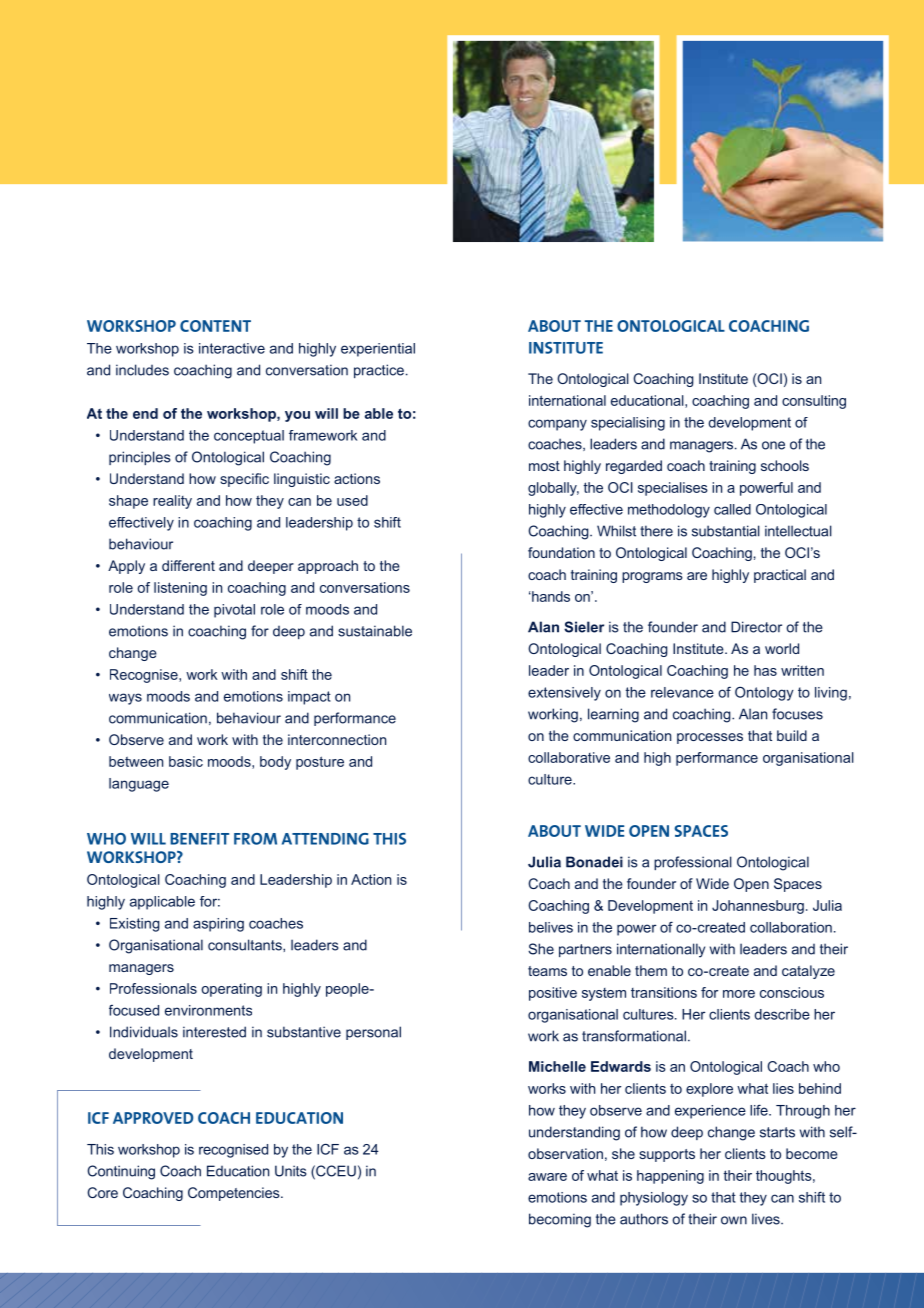  Describe the element at coordinates (710, 738) in the document. I see `processes` at that location.
